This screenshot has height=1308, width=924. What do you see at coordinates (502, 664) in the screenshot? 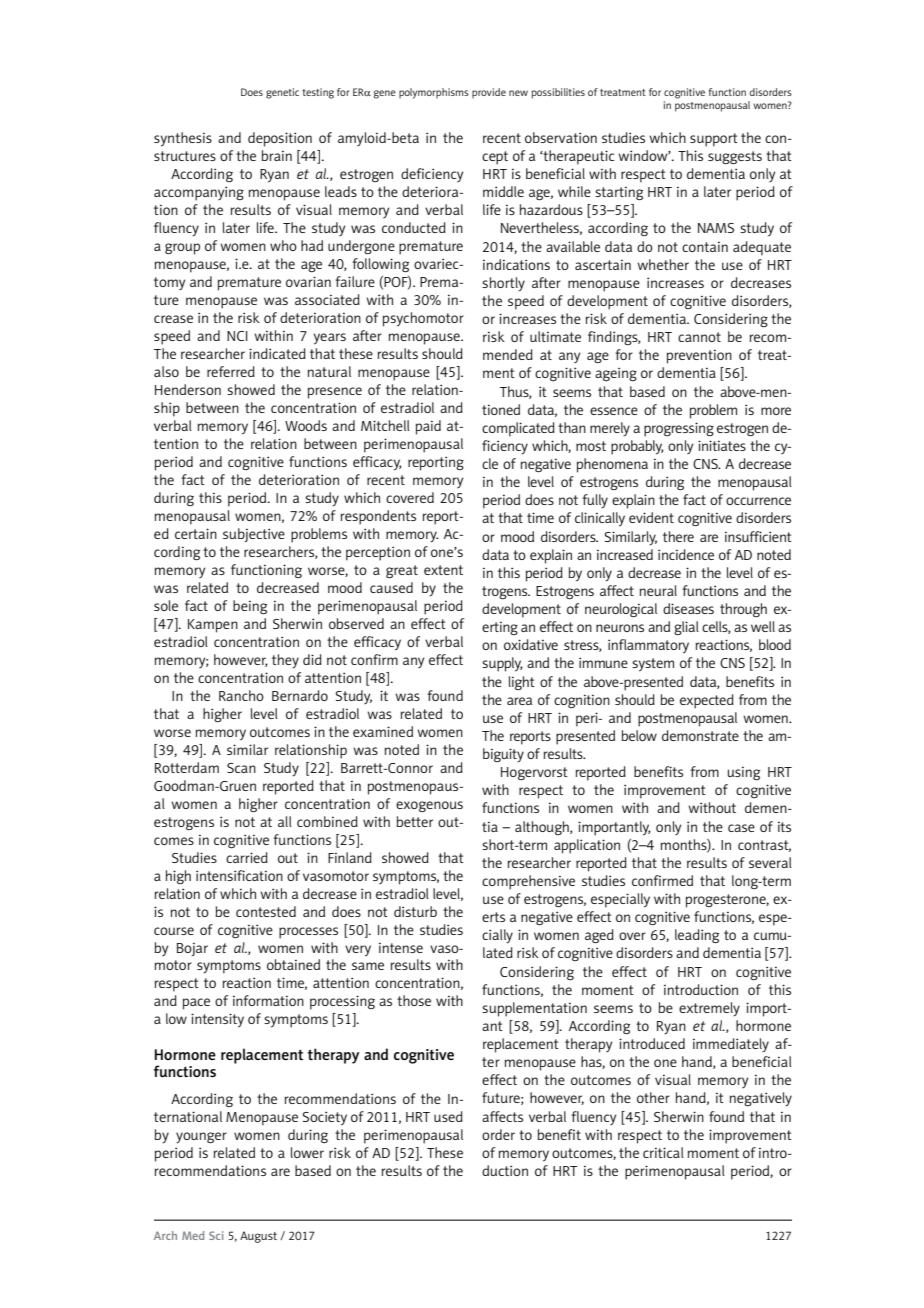
I see `supply` at bounding box center [502, 664].
